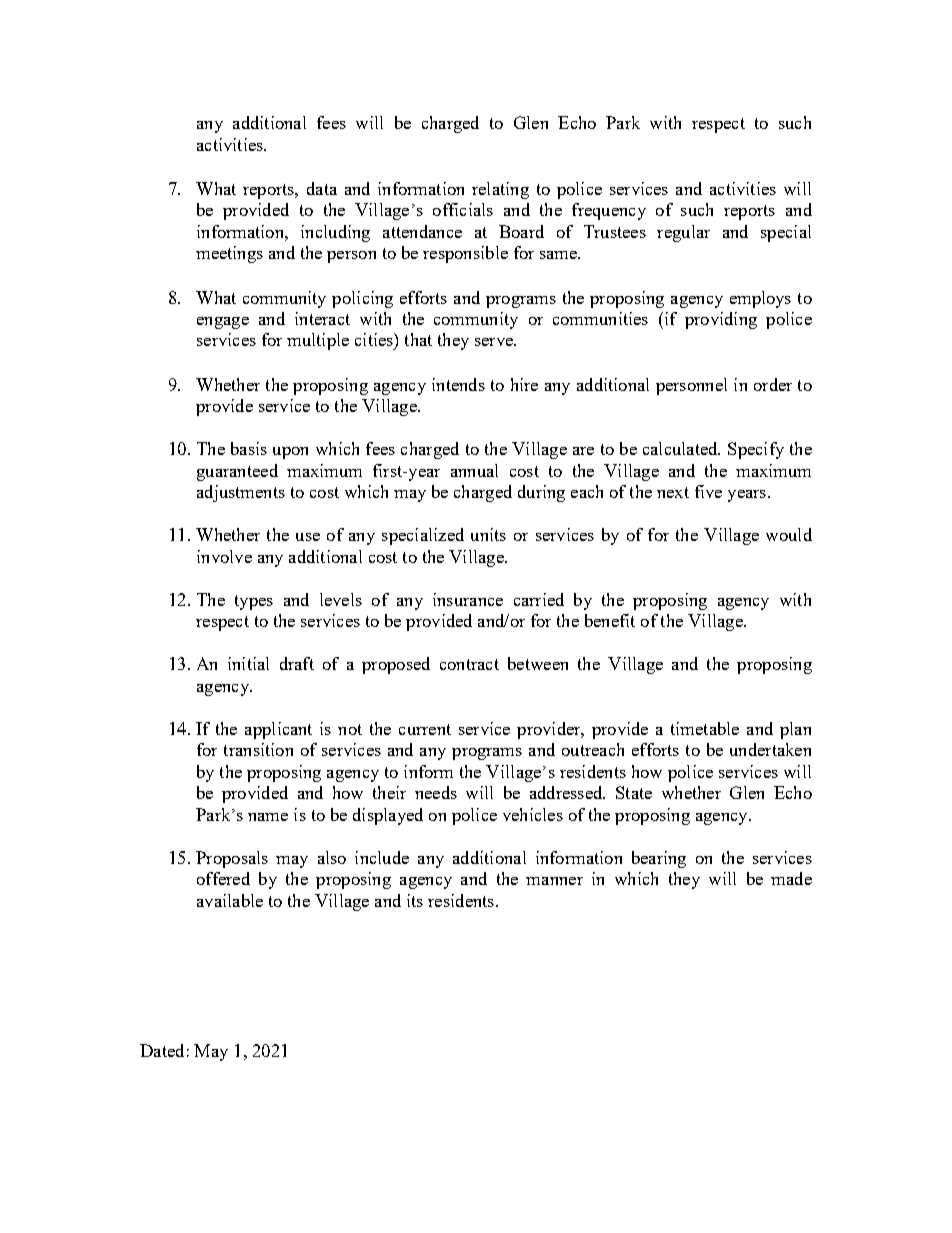 The height and width of the document is (1233, 952). What do you see at coordinates (533, 814) in the document?
I see `vehicles` at bounding box center [533, 814].
